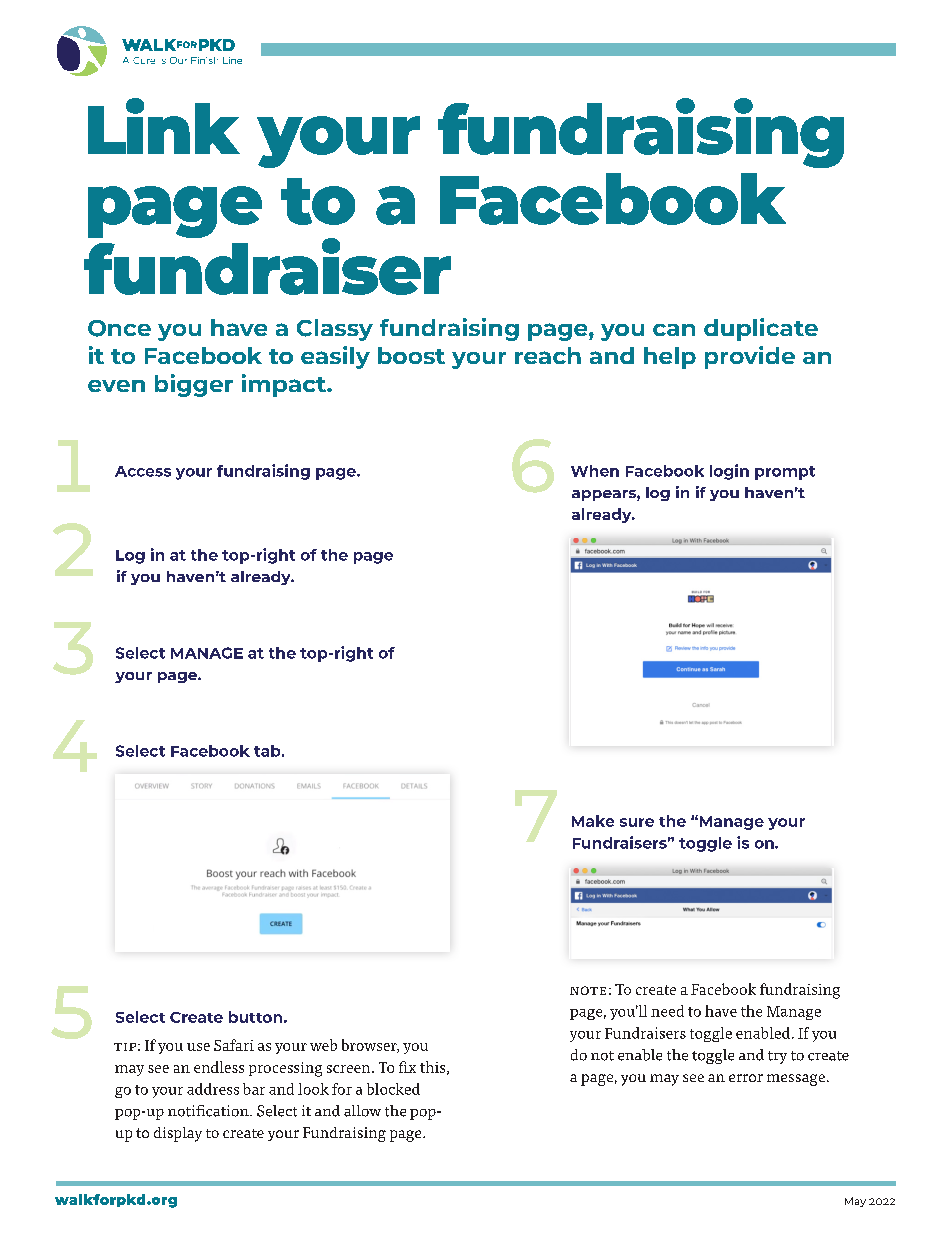  Describe the element at coordinates (674, 330) in the screenshot. I see `can` at that location.
